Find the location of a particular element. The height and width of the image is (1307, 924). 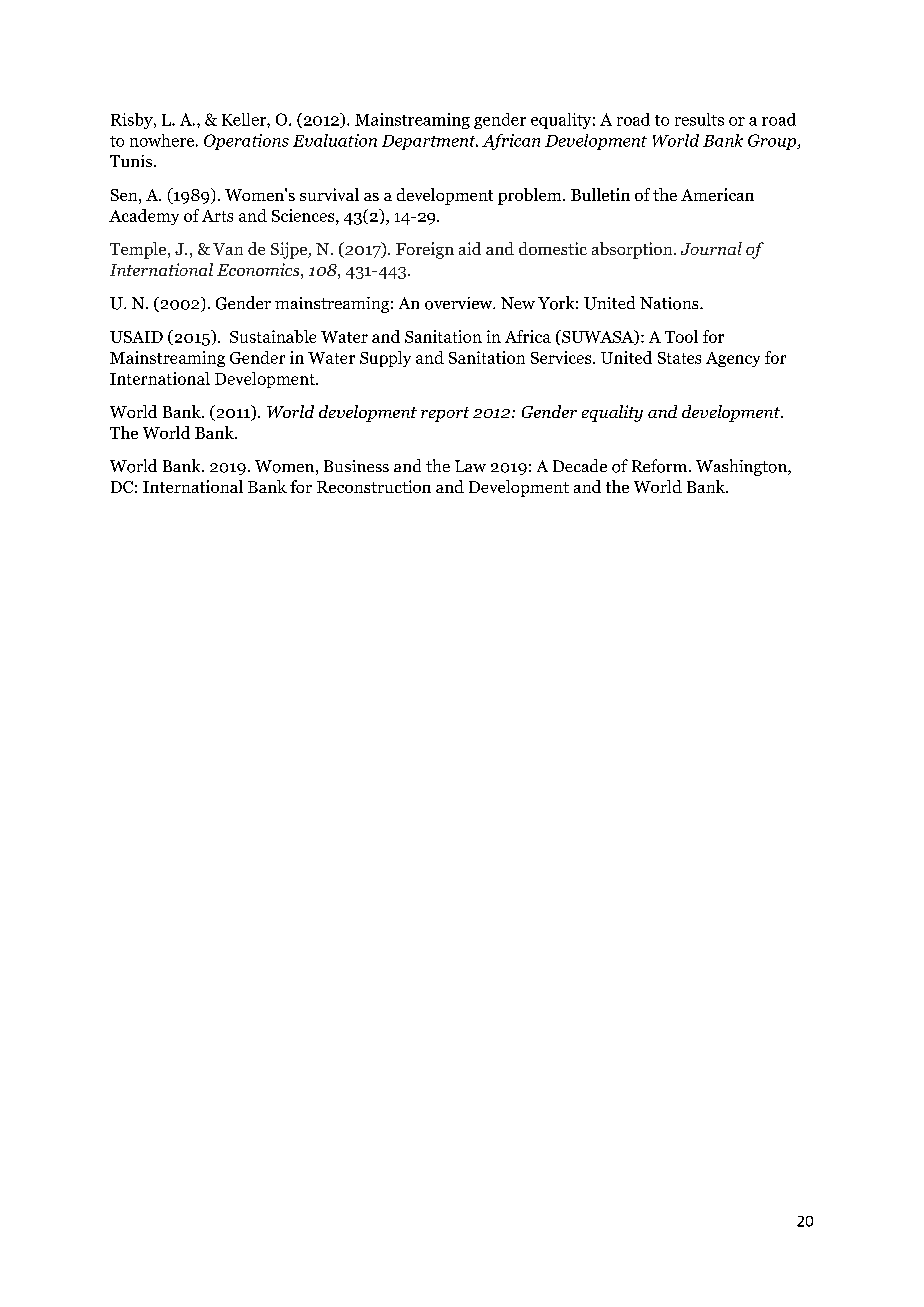

Department is located at coordinates (430, 142).
